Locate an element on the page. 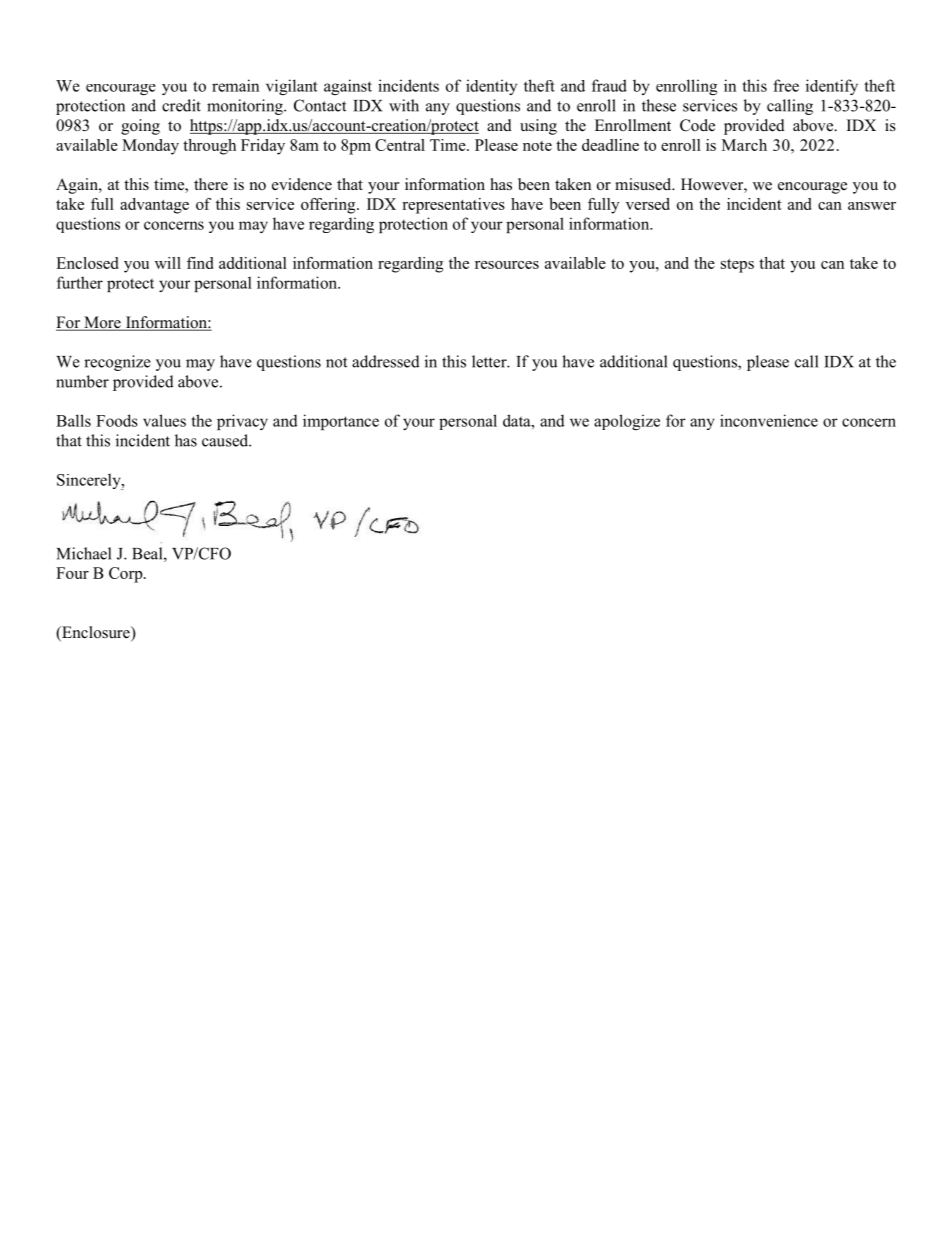  importance is located at coordinates (341, 422).
